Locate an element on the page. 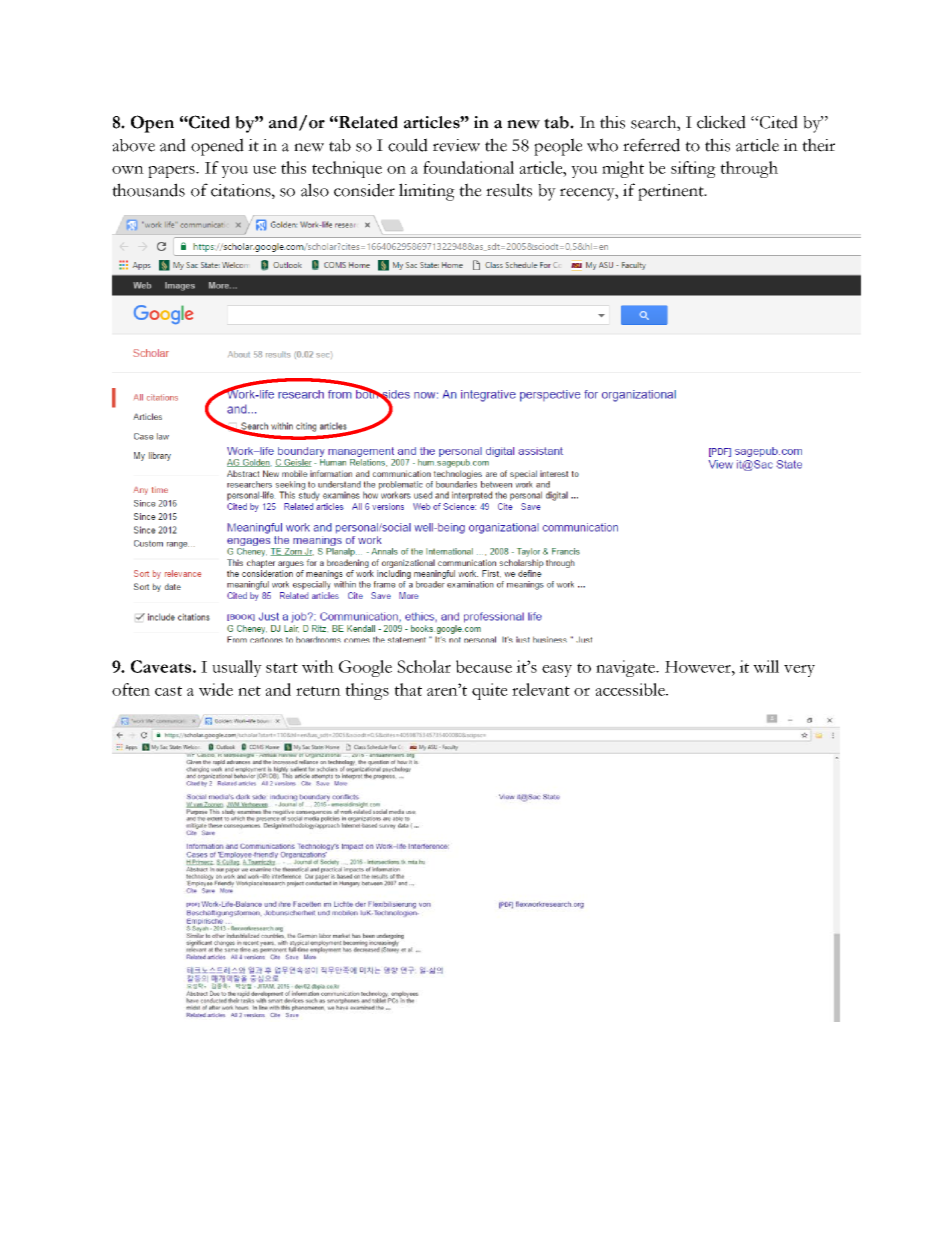  above is located at coordinates (133, 145).
